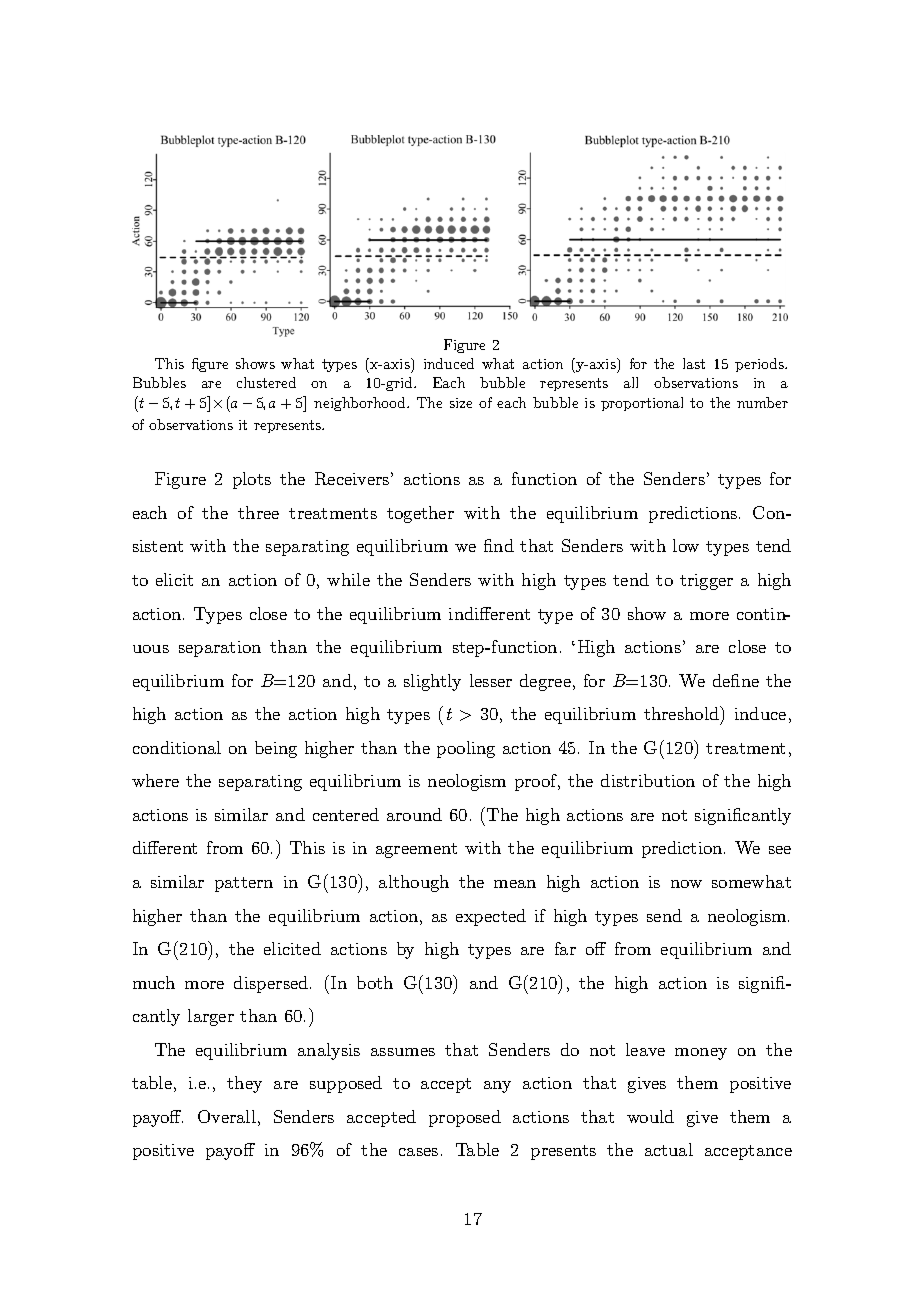 This screenshot has height=1308, width=924. I want to click on trigger, so click(706, 582).
